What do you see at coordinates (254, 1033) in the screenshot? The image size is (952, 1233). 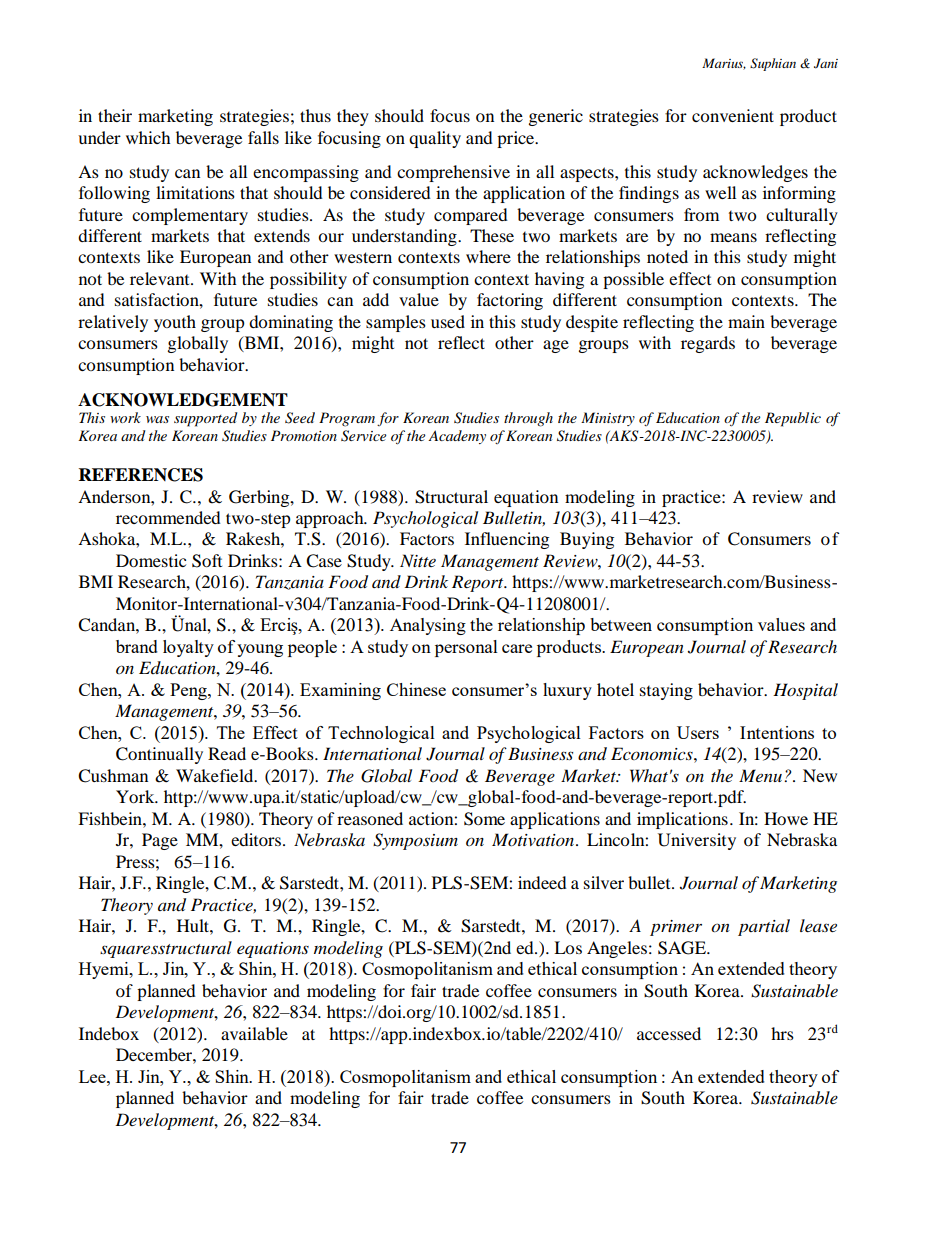 I see `available` at bounding box center [254, 1033].
